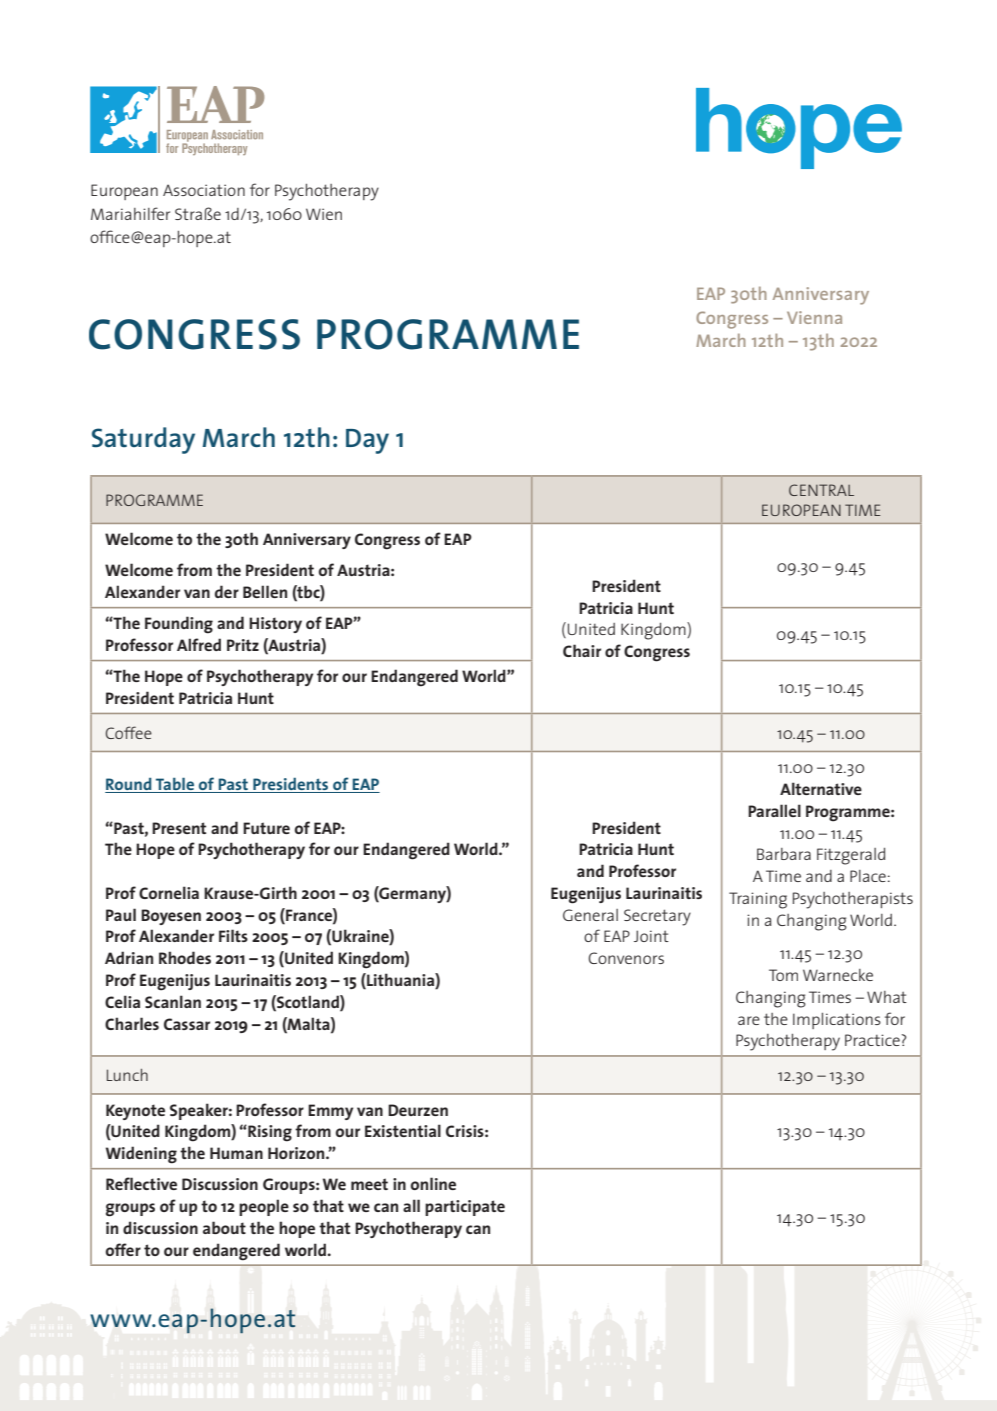  Describe the element at coordinates (224, 1227) in the screenshot. I see `about` at that location.
